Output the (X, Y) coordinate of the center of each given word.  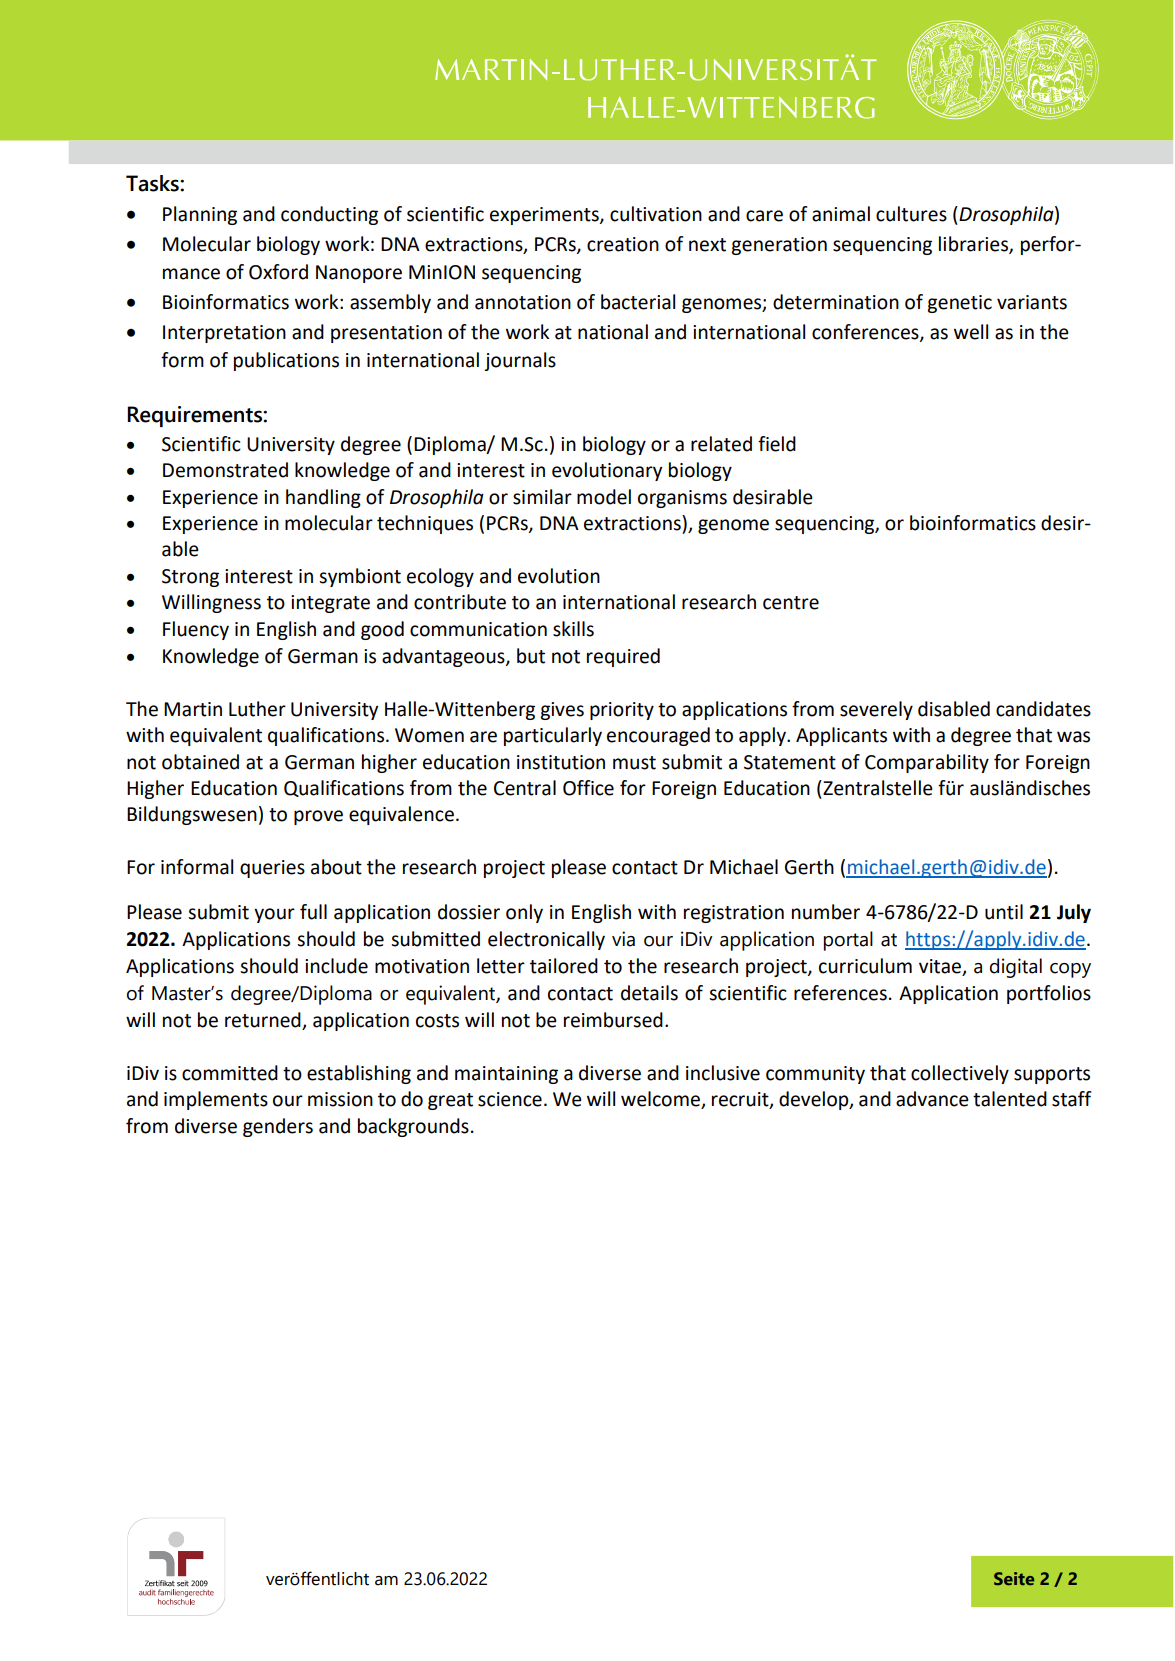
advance (932, 1099)
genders (278, 1127)
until (1004, 912)
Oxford (278, 272)
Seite (1014, 1578)
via (623, 939)
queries (272, 869)
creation (623, 244)
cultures (911, 214)
